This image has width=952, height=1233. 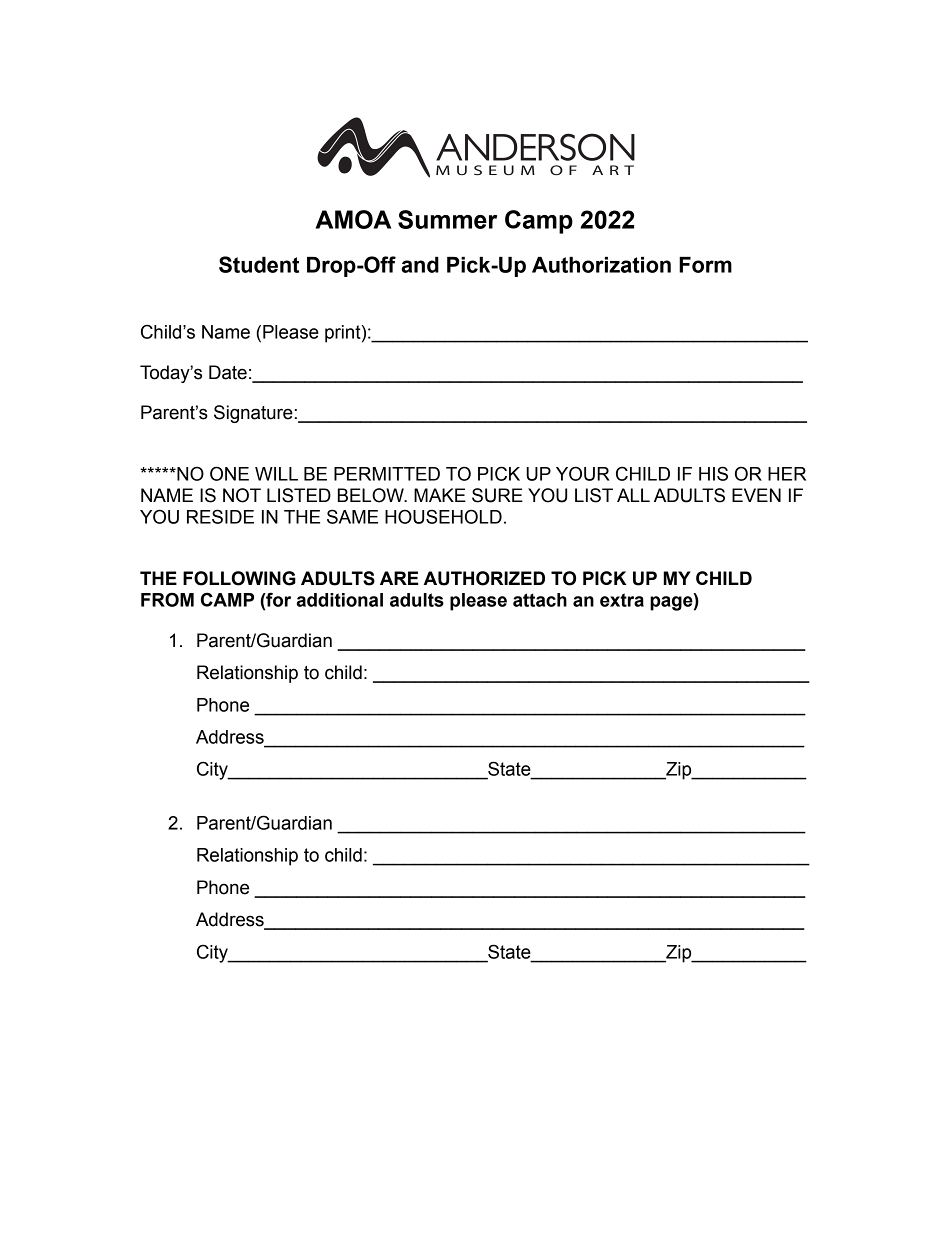 What do you see at coordinates (239, 578) in the image?
I see `FOLLOWING` at bounding box center [239, 578].
